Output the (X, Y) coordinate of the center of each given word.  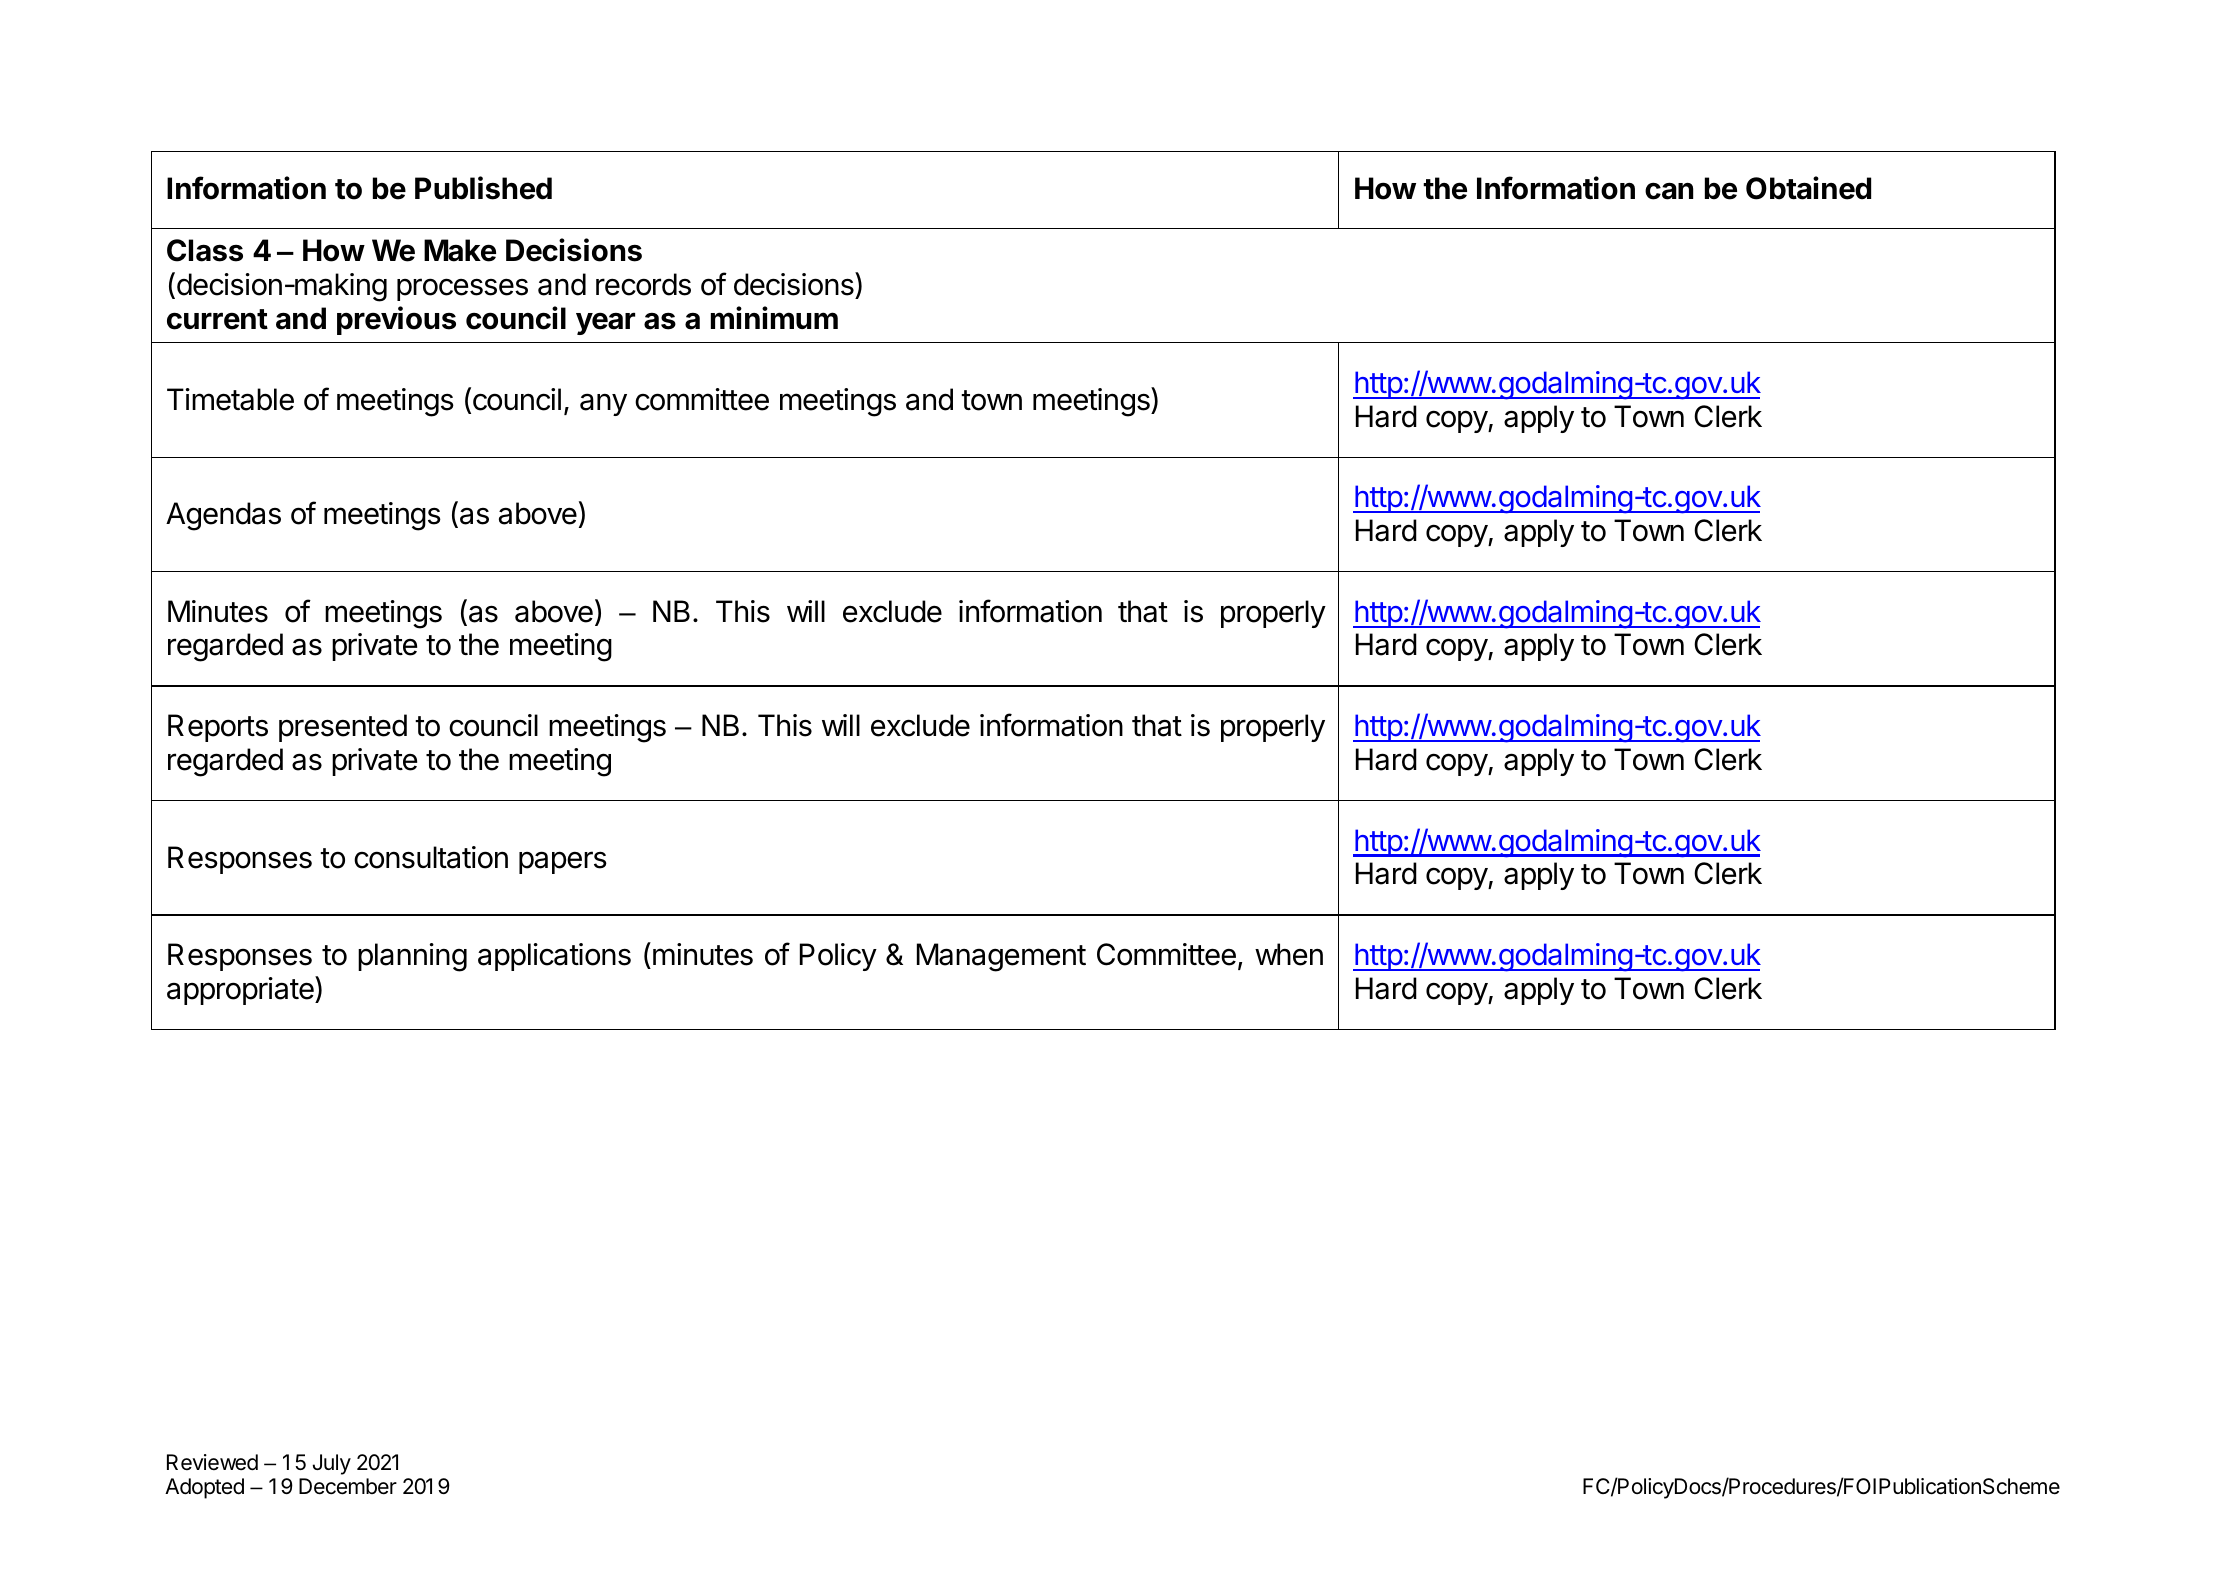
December (348, 1486)
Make (460, 250)
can (1669, 191)
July (332, 1464)
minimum (774, 317)
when (1289, 954)
